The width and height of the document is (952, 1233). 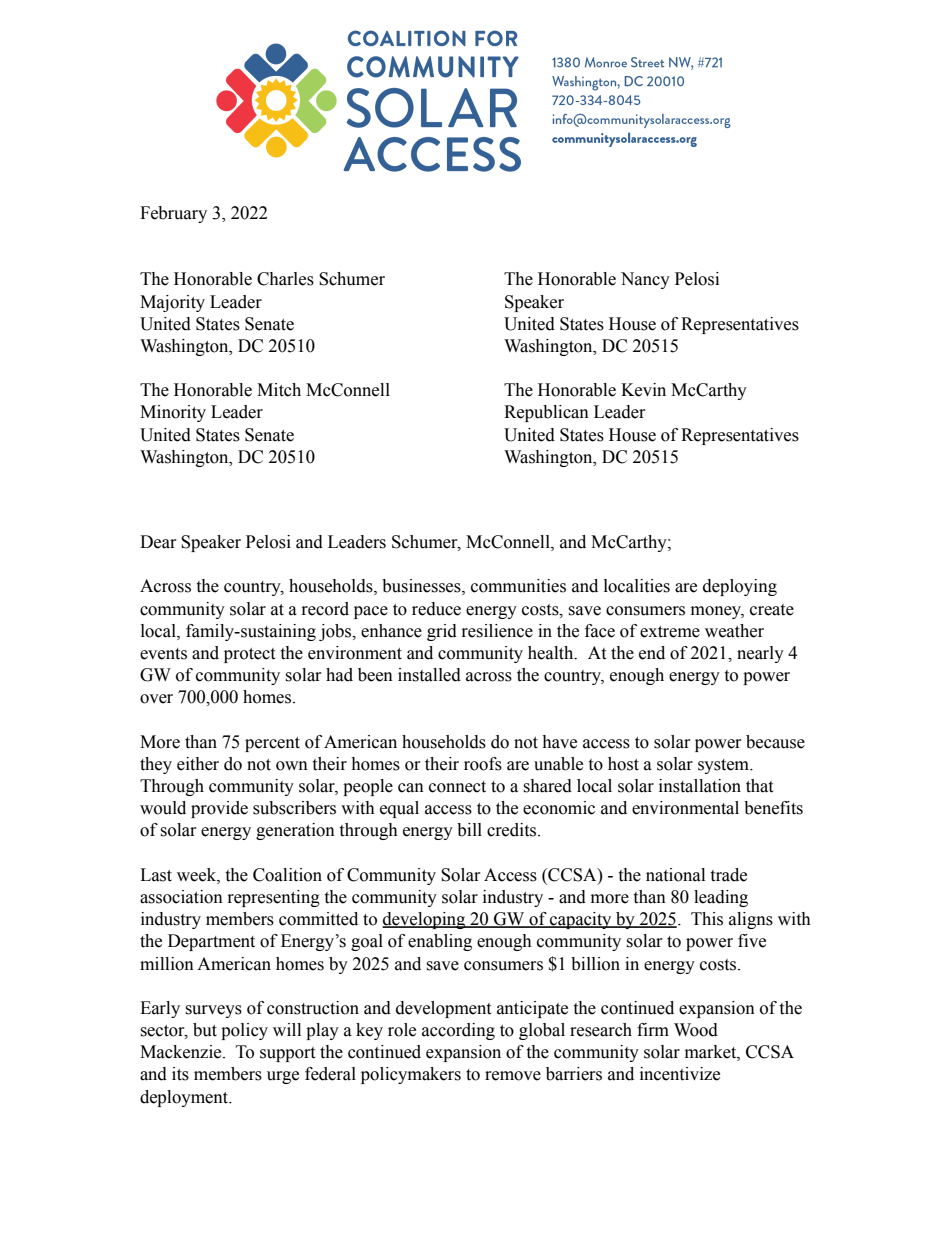 I want to click on protect, so click(x=249, y=655).
